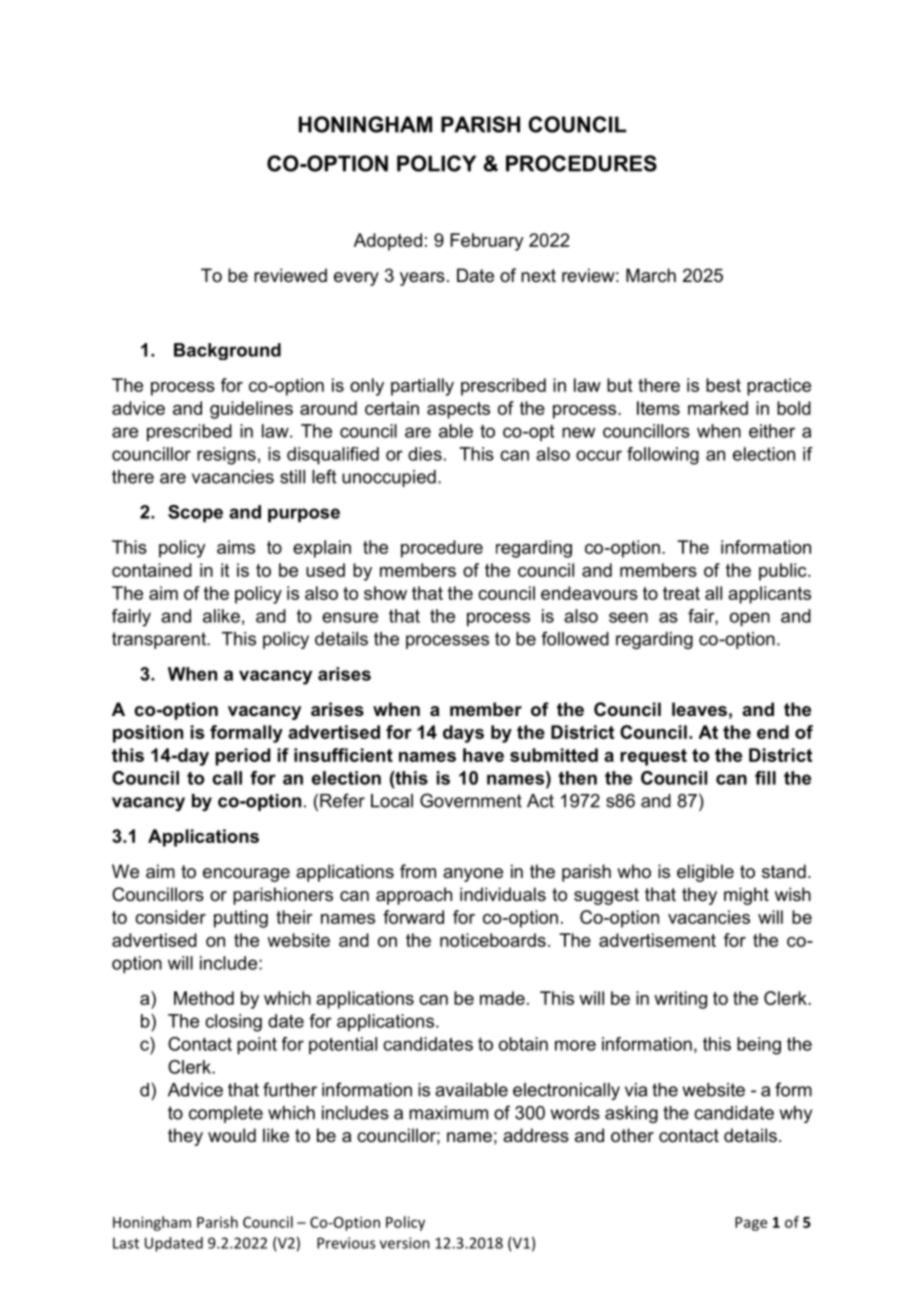  What do you see at coordinates (227, 351) in the document?
I see `Background` at bounding box center [227, 351].
